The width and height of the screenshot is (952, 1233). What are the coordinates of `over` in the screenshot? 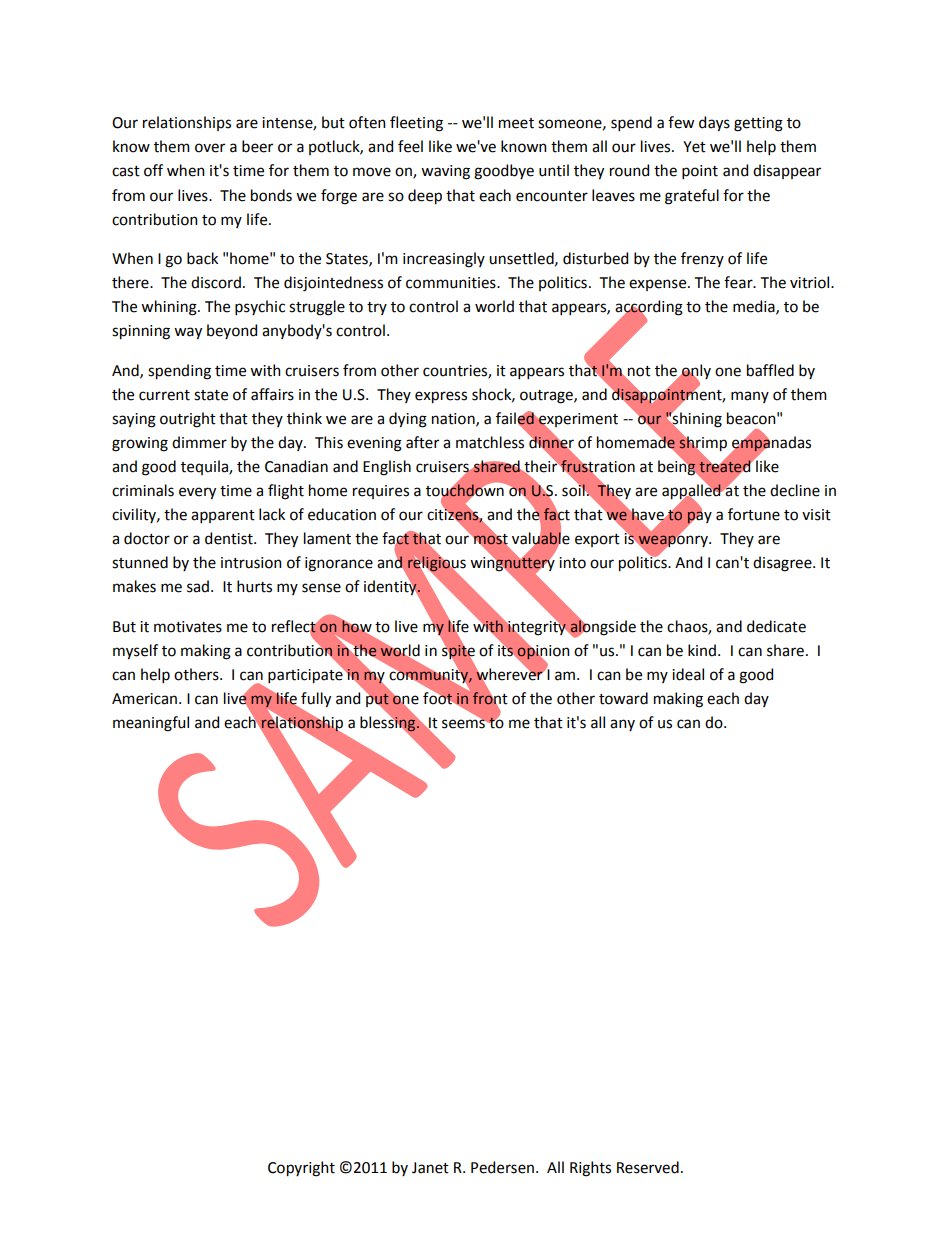 It's located at (210, 148).
